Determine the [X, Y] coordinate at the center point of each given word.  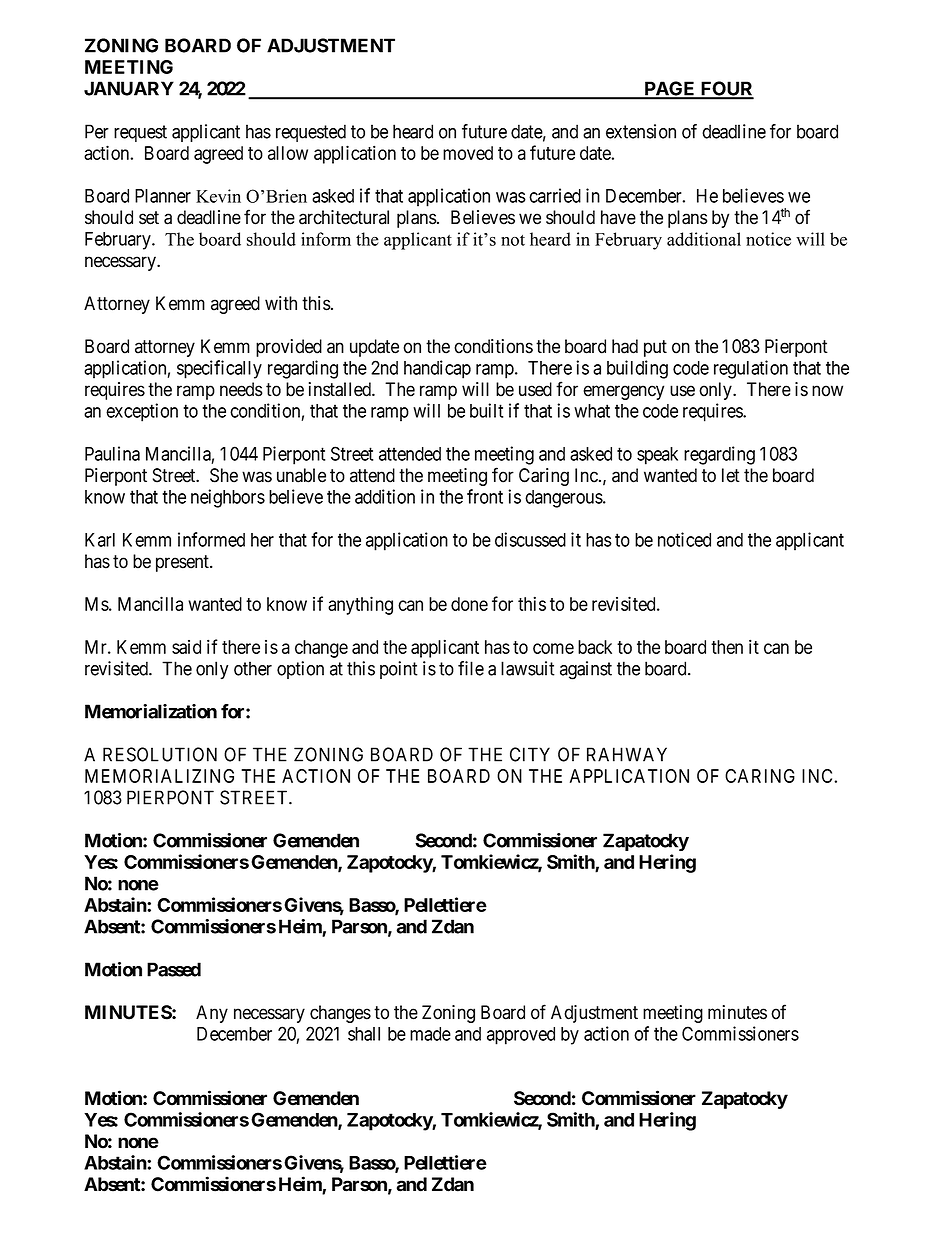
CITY [530, 754]
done [469, 604]
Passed [174, 969]
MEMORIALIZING [159, 776]
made [430, 1034]
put [655, 348]
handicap [437, 369]
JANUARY [129, 88]
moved [468, 153]
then [727, 647]
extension [641, 131]
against [586, 670]
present [183, 563]
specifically [219, 369]
